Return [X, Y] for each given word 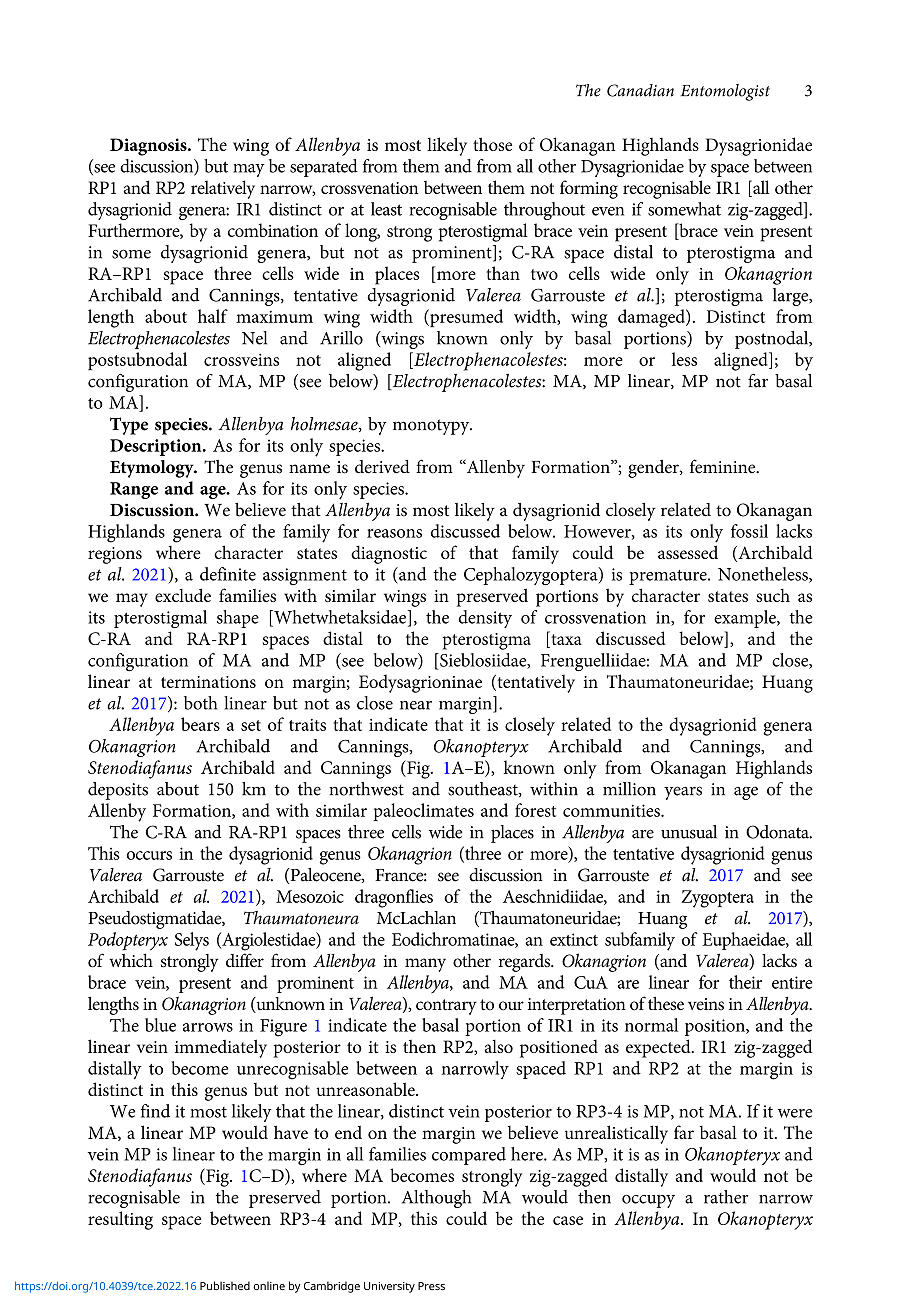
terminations [208, 682]
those [492, 144]
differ [245, 960]
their [745, 982]
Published [225, 1285]
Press [431, 1286]
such [773, 595]
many [425, 965]
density [485, 619]
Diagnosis [149, 147]
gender [654, 469]
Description [157, 447]
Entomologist [725, 92]
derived [382, 467]
